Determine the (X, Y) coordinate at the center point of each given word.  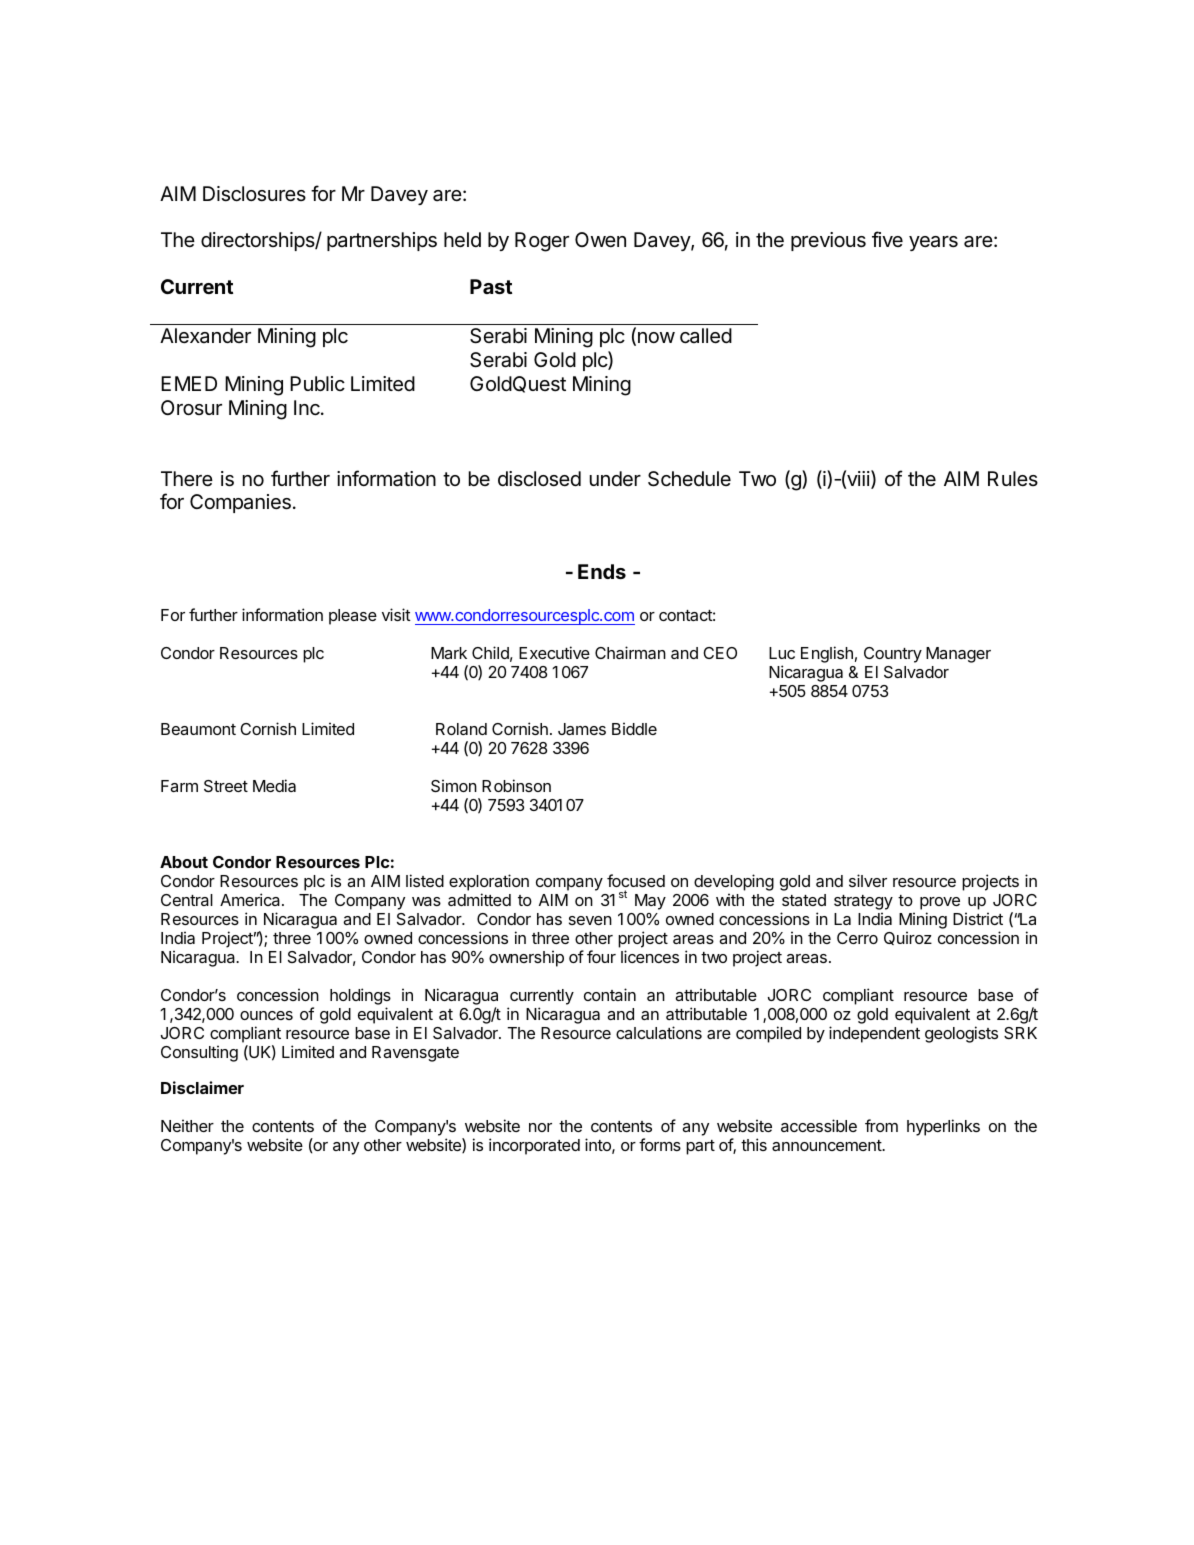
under (615, 478)
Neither (187, 1125)
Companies (240, 503)
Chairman (630, 652)
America (251, 899)
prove (940, 905)
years (933, 243)
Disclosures (254, 194)
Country (893, 655)
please (353, 617)
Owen (600, 239)
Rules (1013, 478)
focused (636, 882)
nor (540, 1127)
